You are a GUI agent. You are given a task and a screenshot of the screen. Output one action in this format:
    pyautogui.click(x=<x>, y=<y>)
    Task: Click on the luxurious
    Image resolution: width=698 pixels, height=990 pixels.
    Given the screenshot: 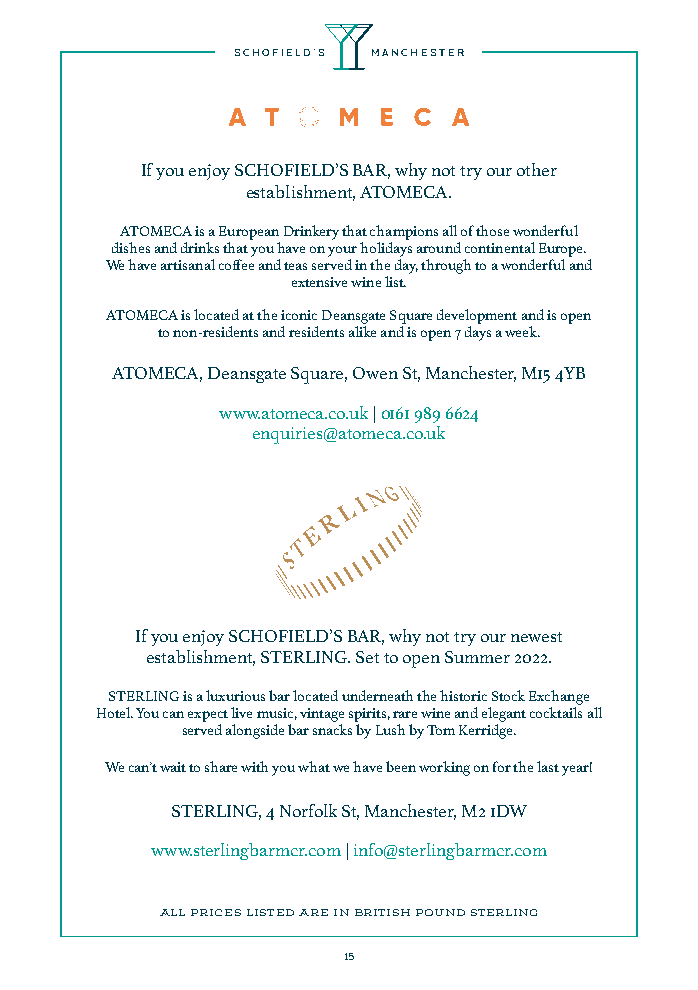 What is the action you would take?
    pyautogui.click(x=235, y=695)
